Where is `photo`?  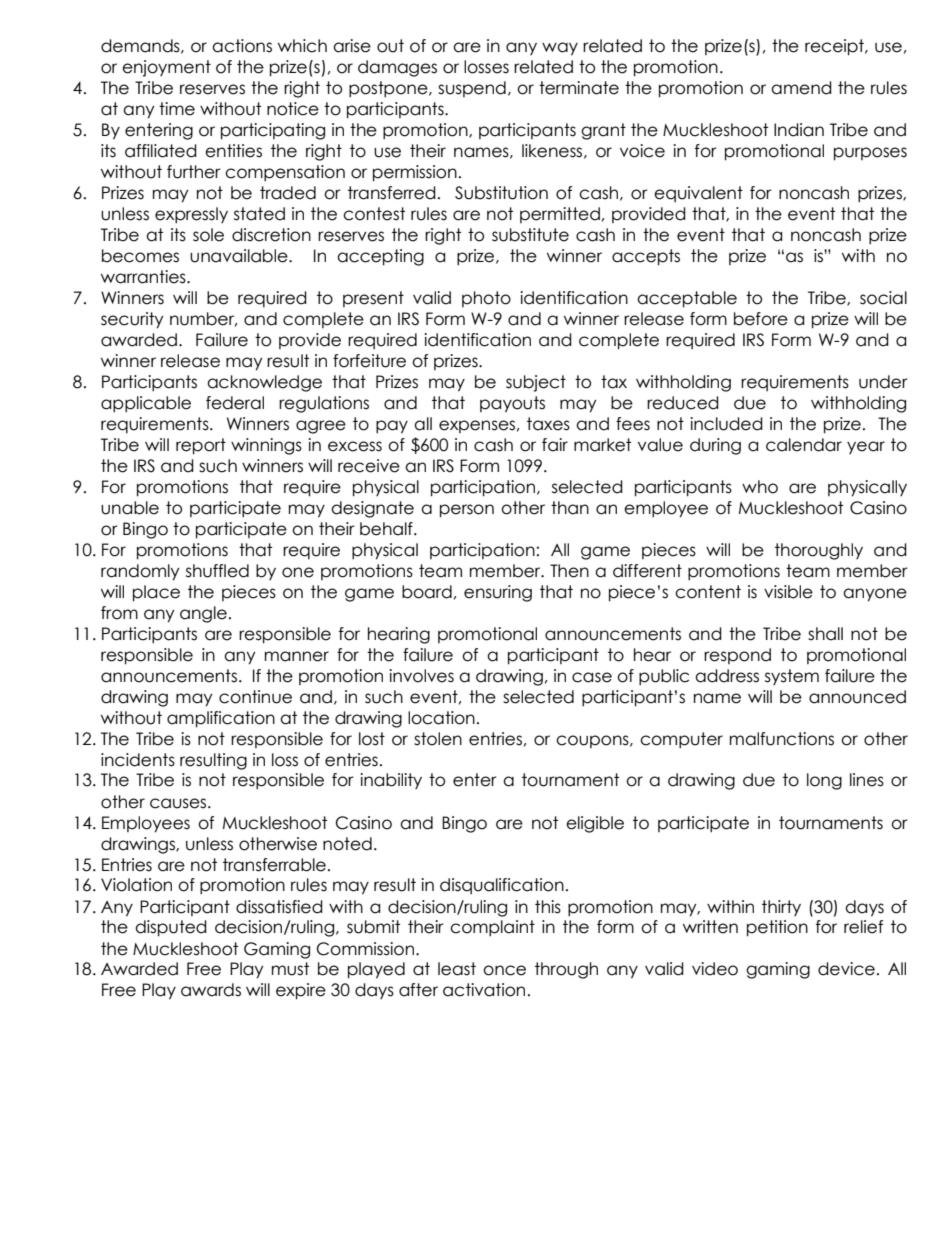 photo is located at coordinates (486, 299).
